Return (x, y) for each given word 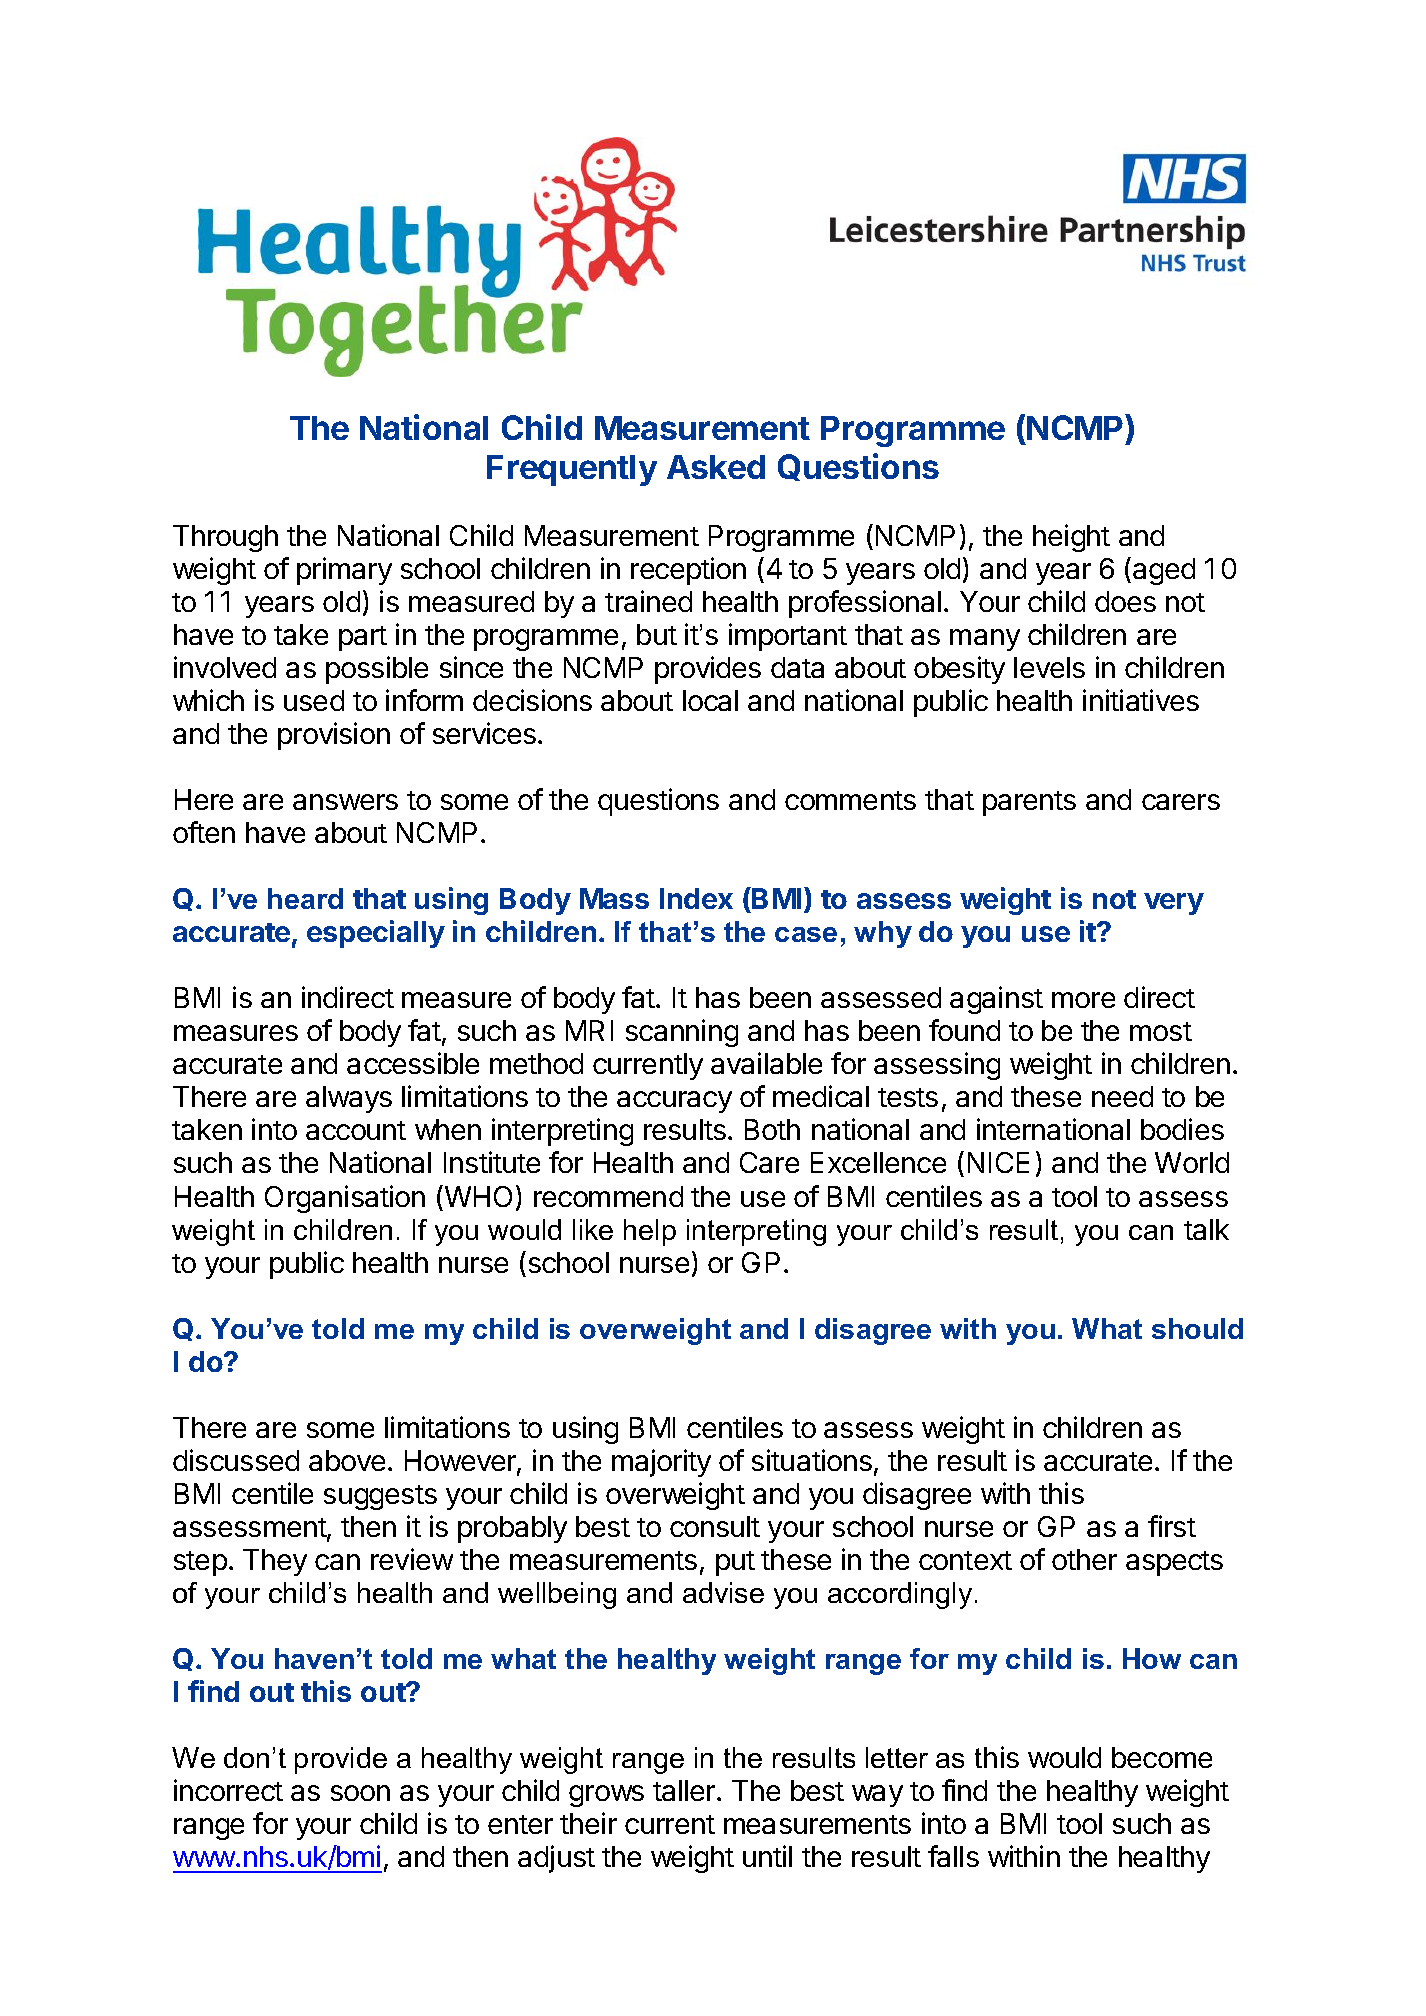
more (1083, 1000)
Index (696, 898)
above (347, 1460)
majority (661, 1463)
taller (685, 1790)
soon (360, 1793)
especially (376, 934)
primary (344, 571)
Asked (716, 467)
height (1071, 538)
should (1197, 1328)
